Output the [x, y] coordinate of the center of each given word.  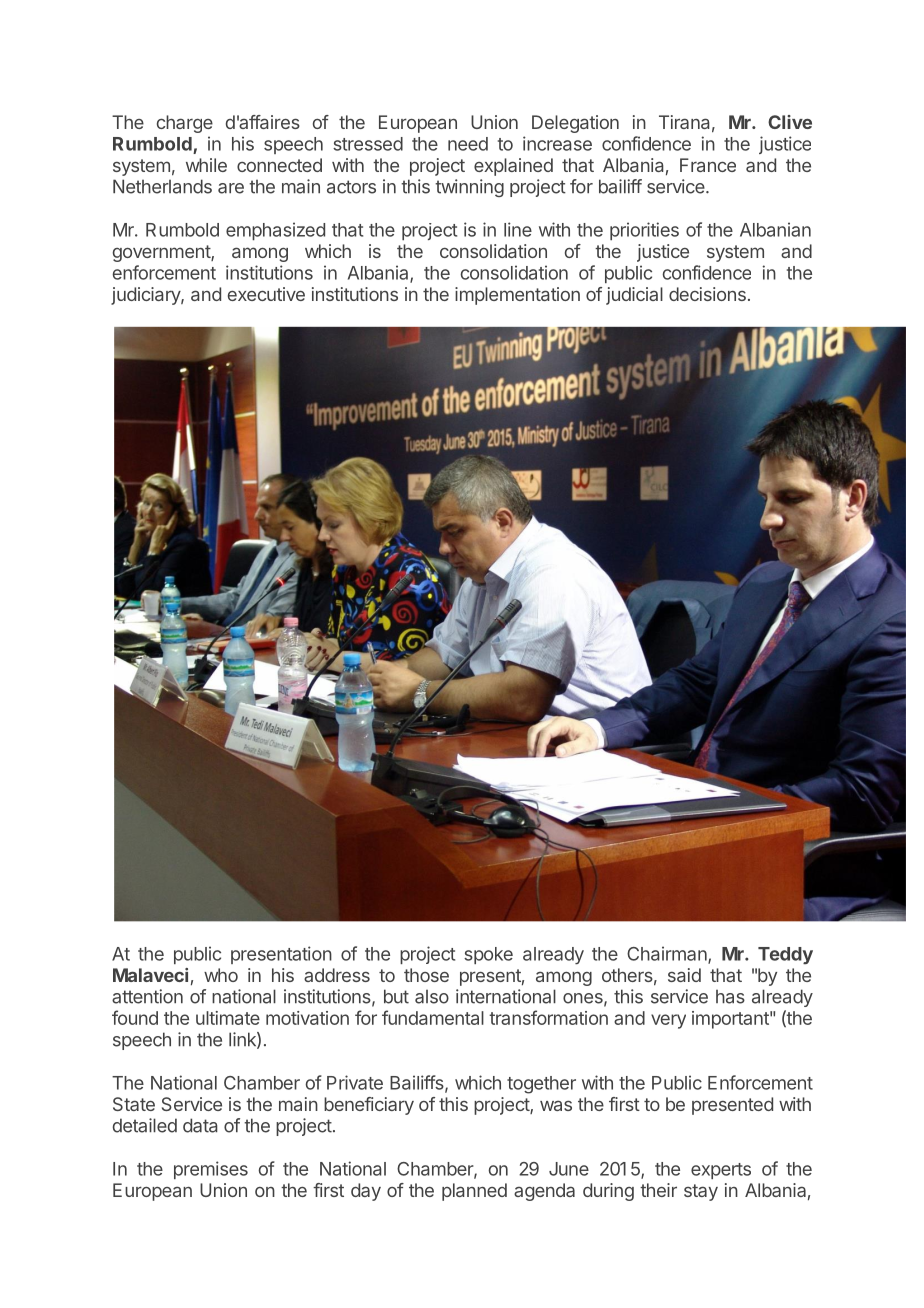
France [708, 165]
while [206, 165]
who [221, 975]
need [468, 144]
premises [211, 1170]
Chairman [668, 954]
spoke [488, 955]
